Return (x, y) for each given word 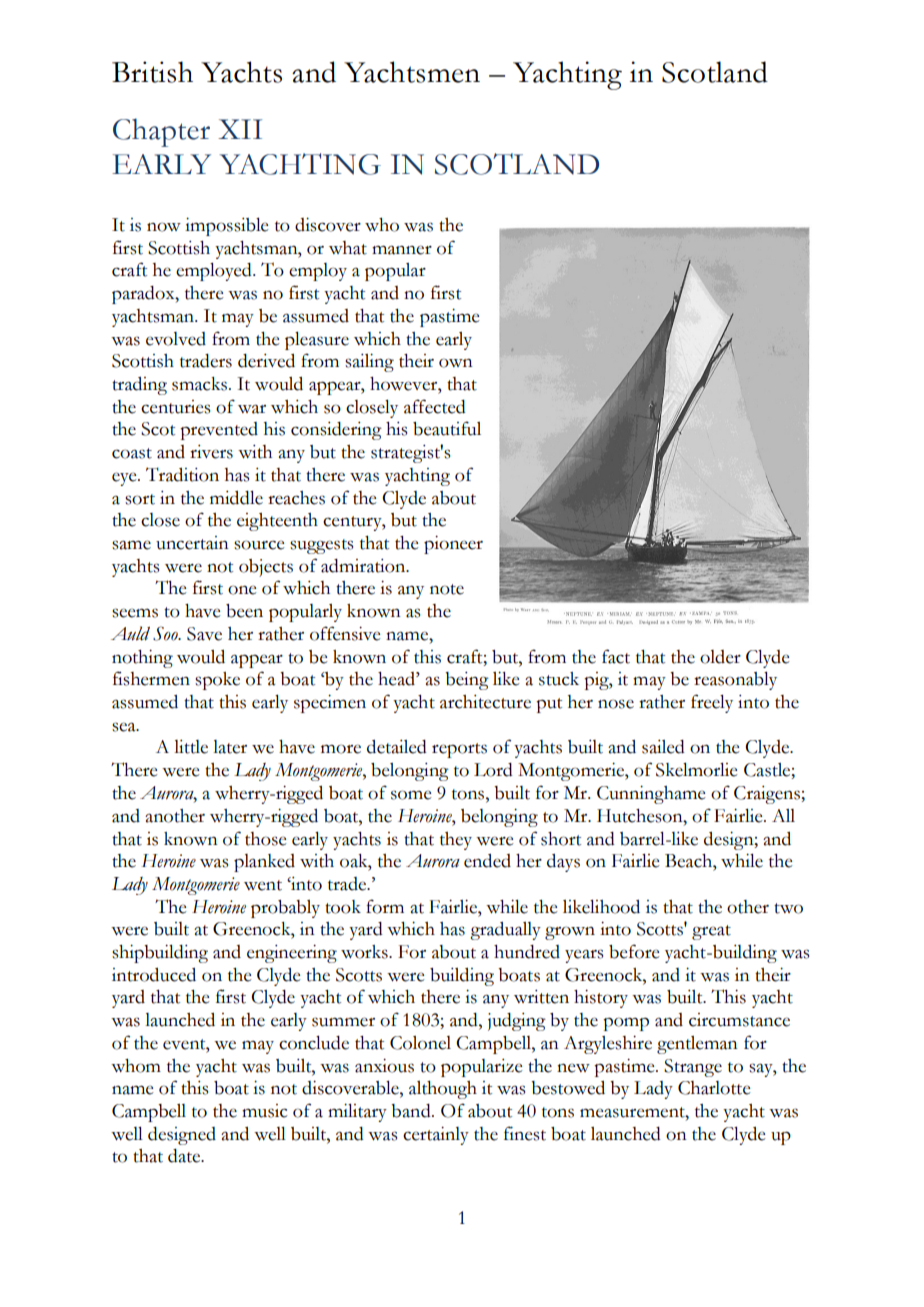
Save (204, 634)
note (447, 589)
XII (240, 129)
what (348, 248)
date (185, 1156)
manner (402, 250)
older (720, 657)
